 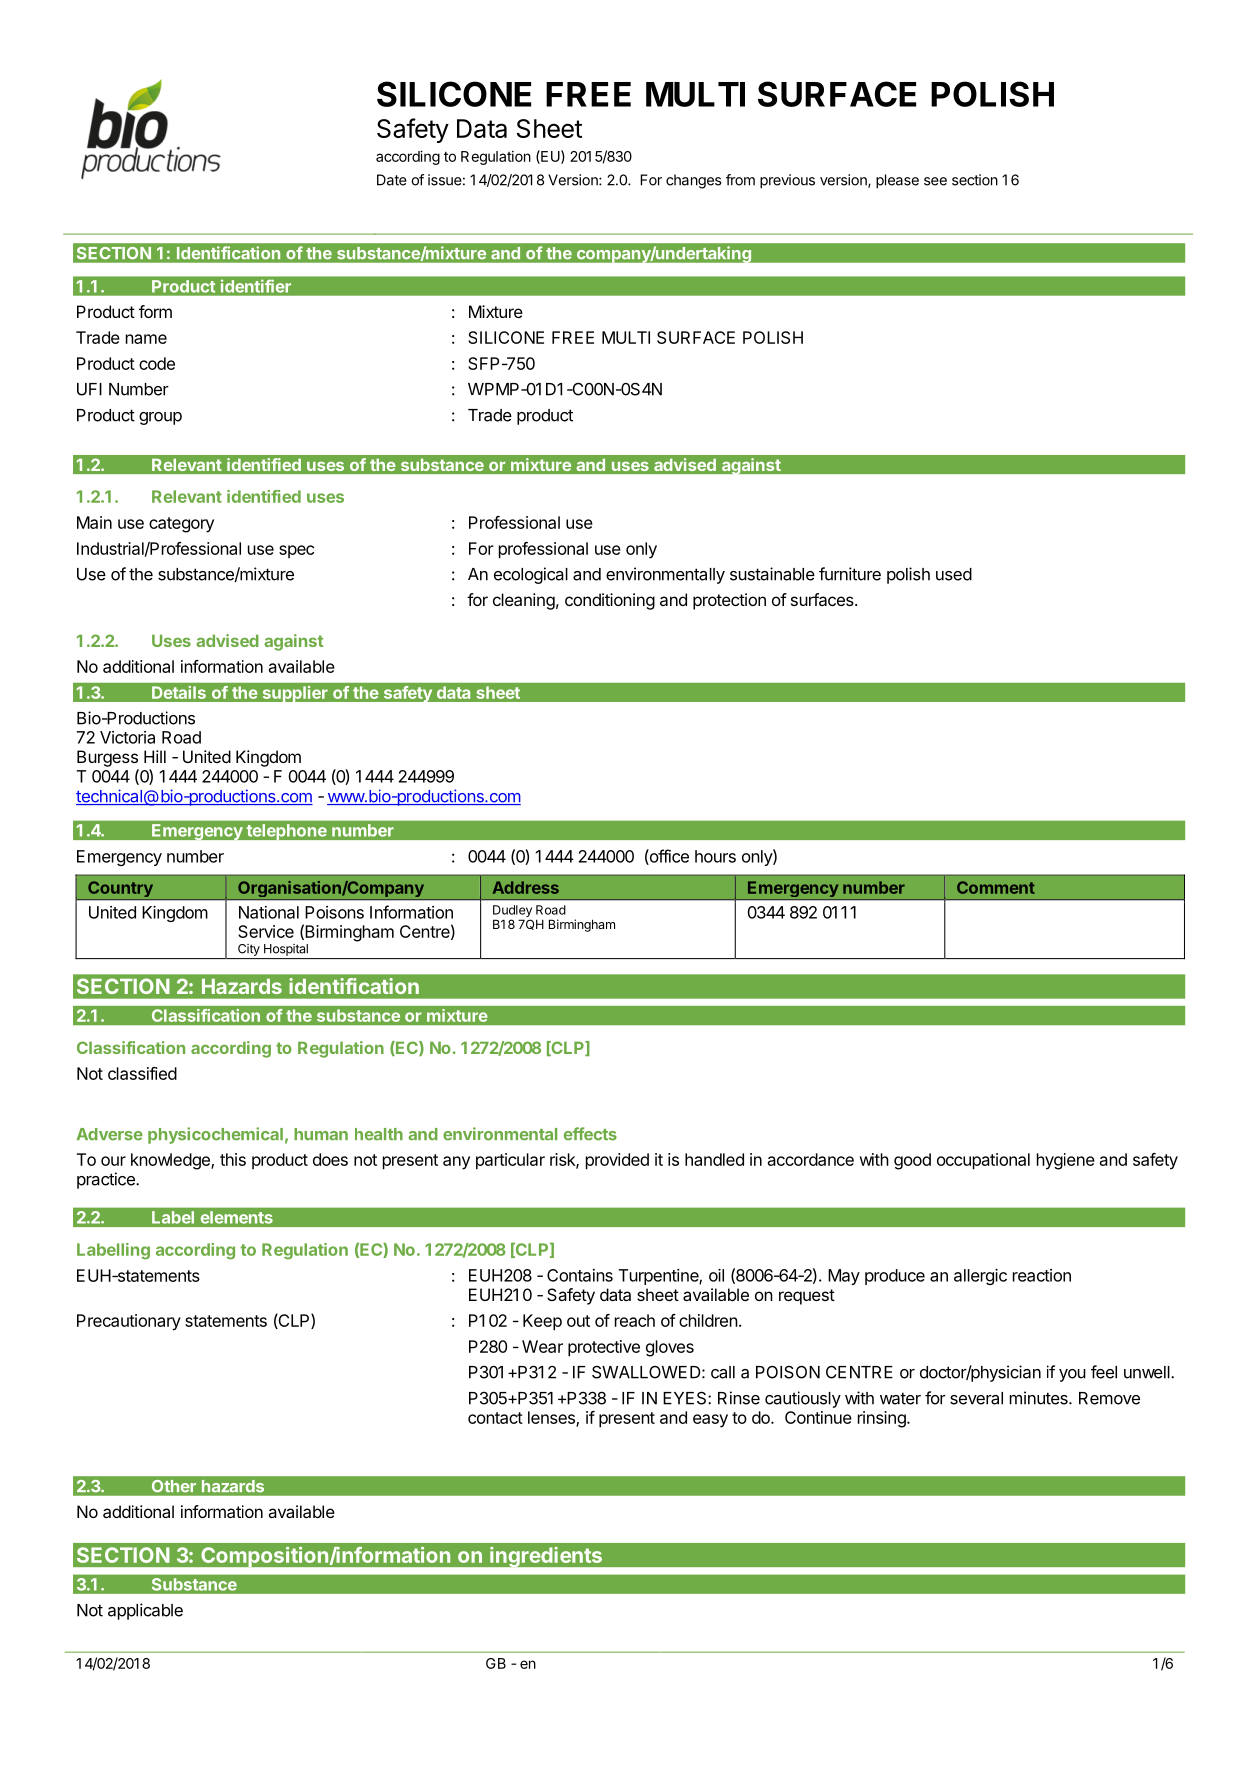 What do you see at coordinates (954, 574) in the page?
I see `used` at bounding box center [954, 574].
